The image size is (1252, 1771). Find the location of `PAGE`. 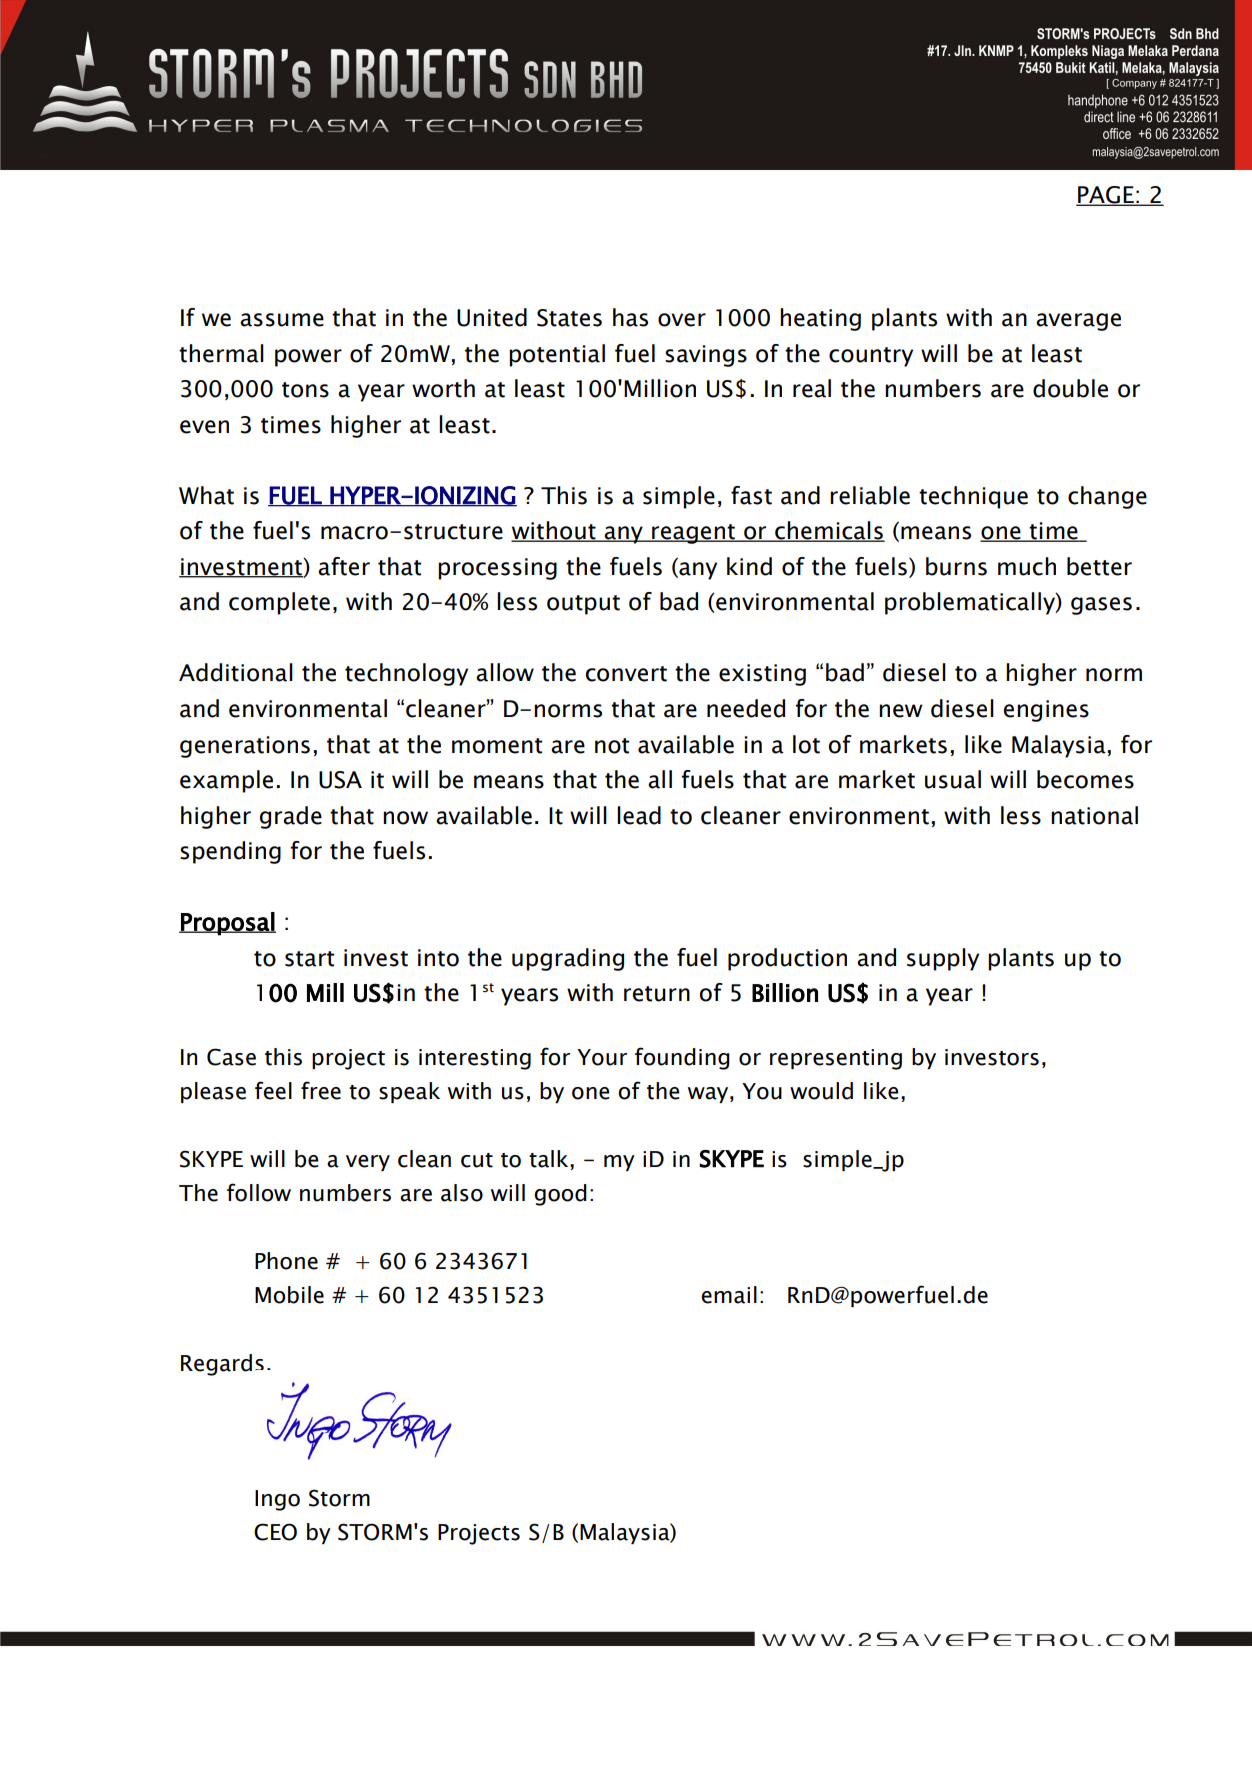

PAGE is located at coordinates (1106, 196).
